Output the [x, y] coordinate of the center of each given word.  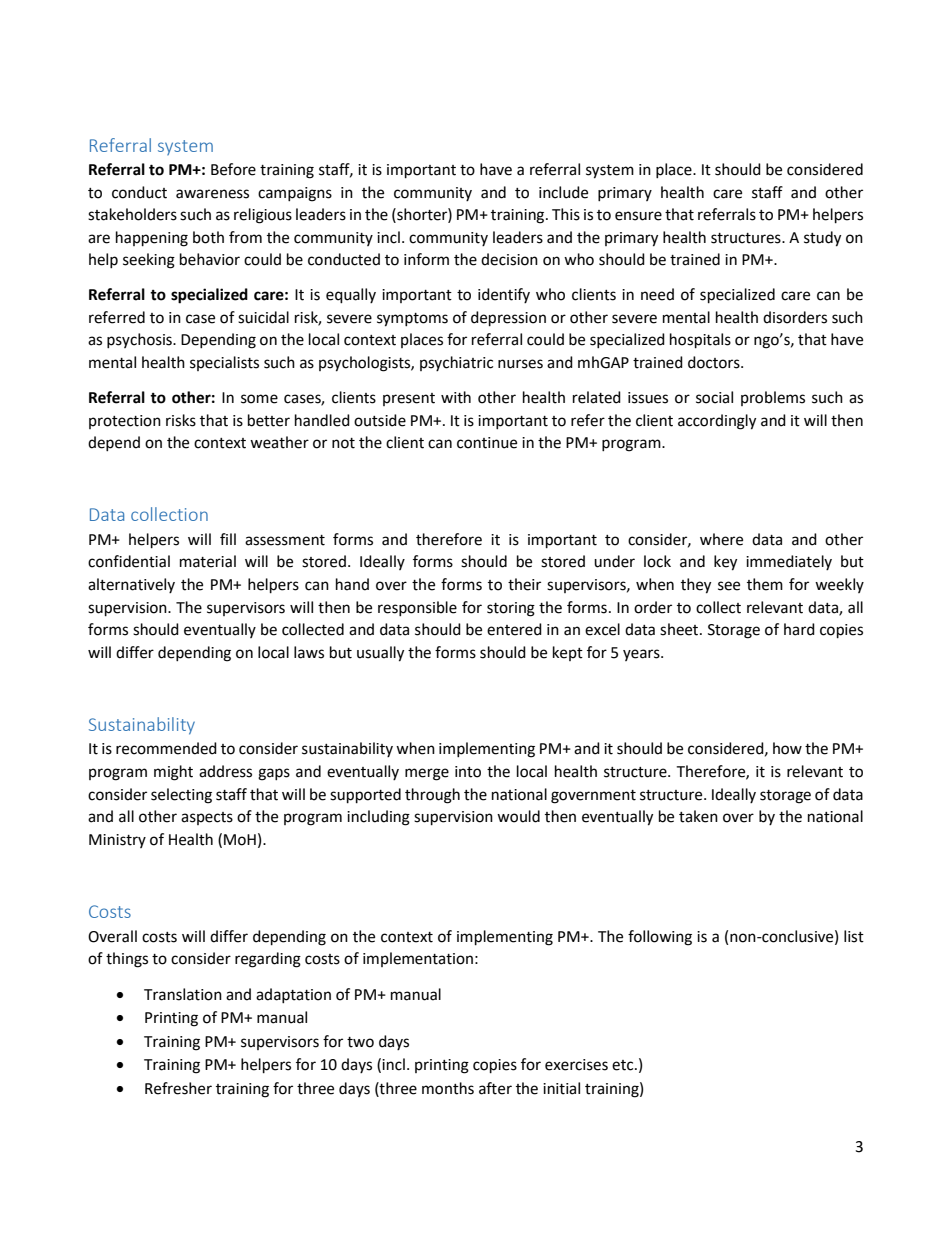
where [721, 539]
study [822, 239]
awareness [212, 194]
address [225, 771]
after [495, 1088]
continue [487, 443]
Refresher [178, 1088]
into [468, 772]
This [566, 214]
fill [228, 539]
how [787, 748]
